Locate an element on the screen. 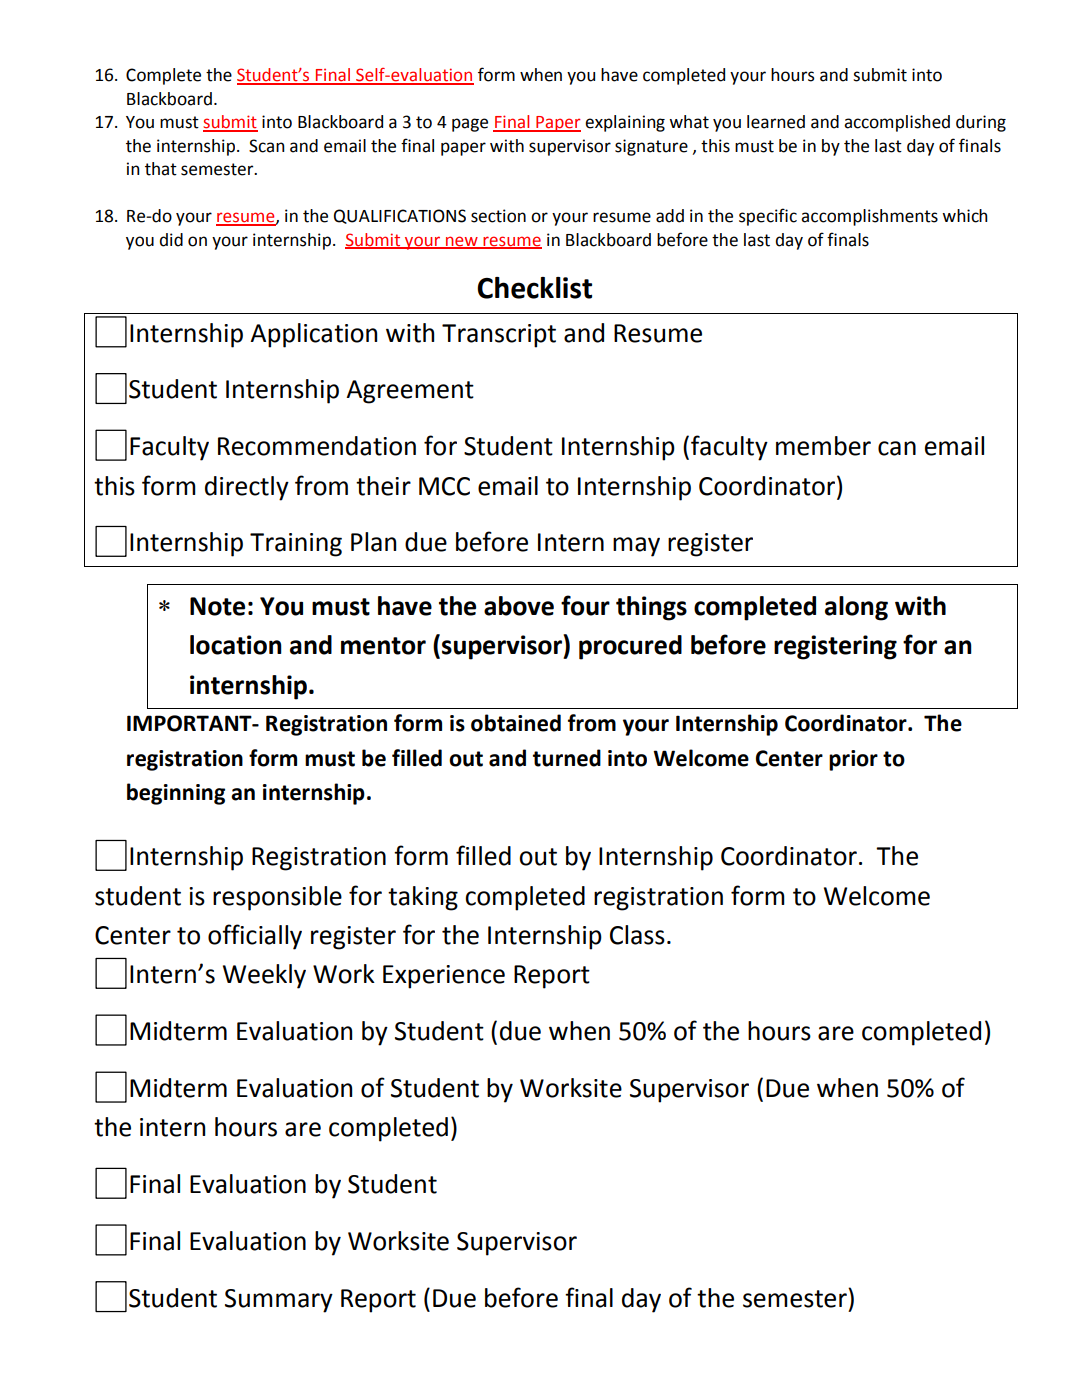 The width and height of the screenshot is (1070, 1385). obtained is located at coordinates (516, 723).
